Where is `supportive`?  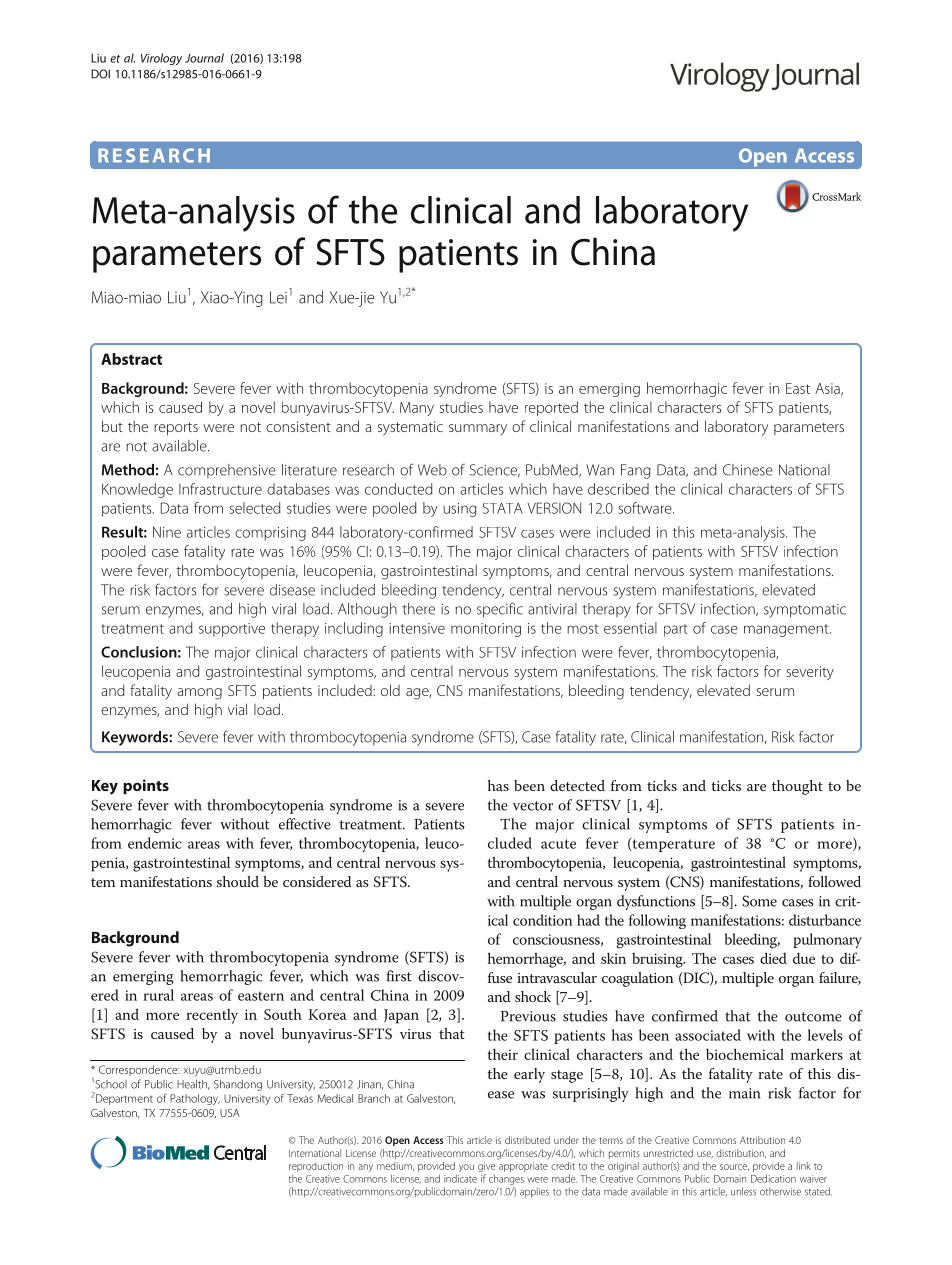 supportive is located at coordinates (232, 630).
